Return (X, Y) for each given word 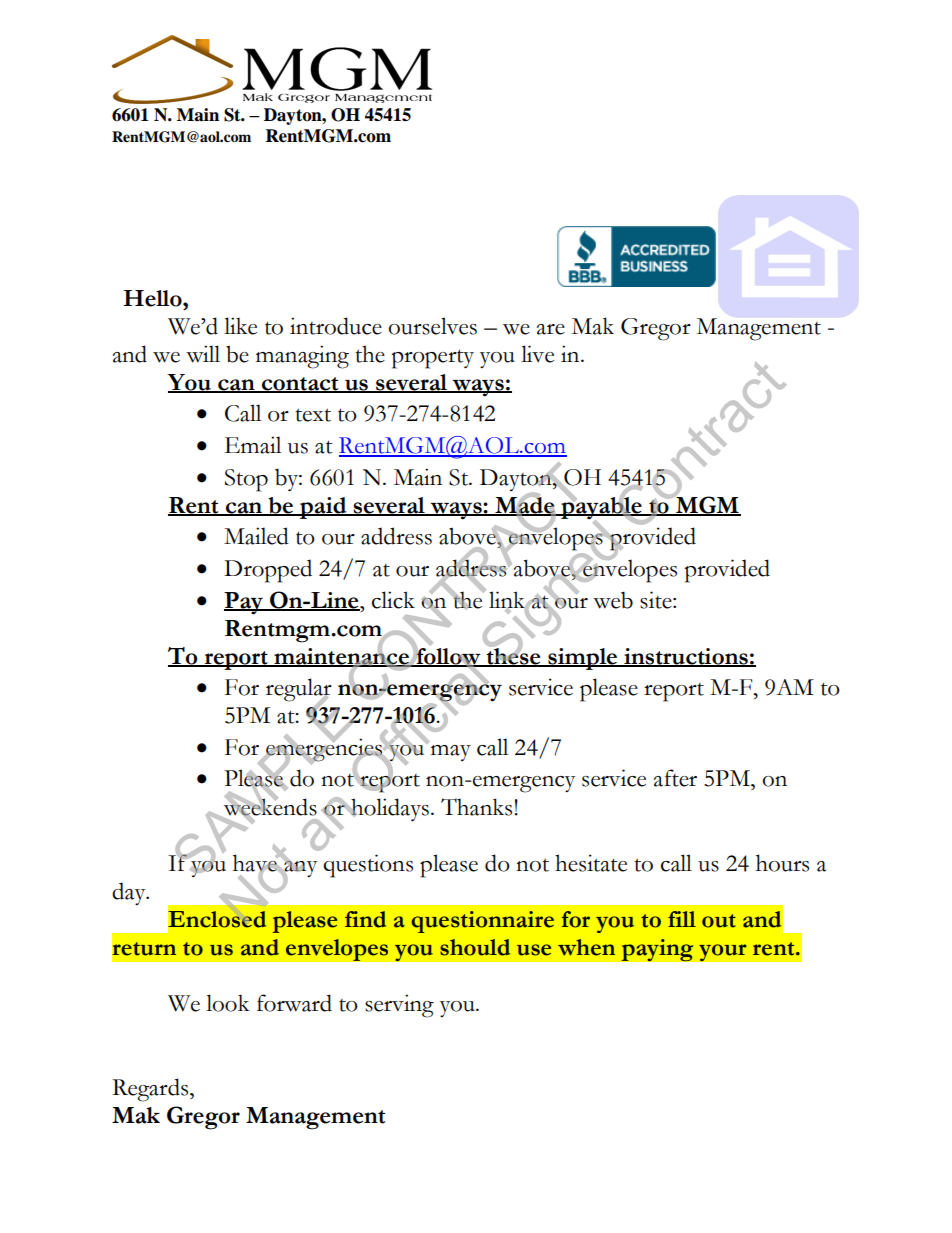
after (675, 778)
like (240, 326)
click (393, 600)
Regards (151, 1090)
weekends (269, 807)
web (613, 600)
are (551, 329)
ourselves (432, 326)
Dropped (268, 571)
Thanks (476, 807)
